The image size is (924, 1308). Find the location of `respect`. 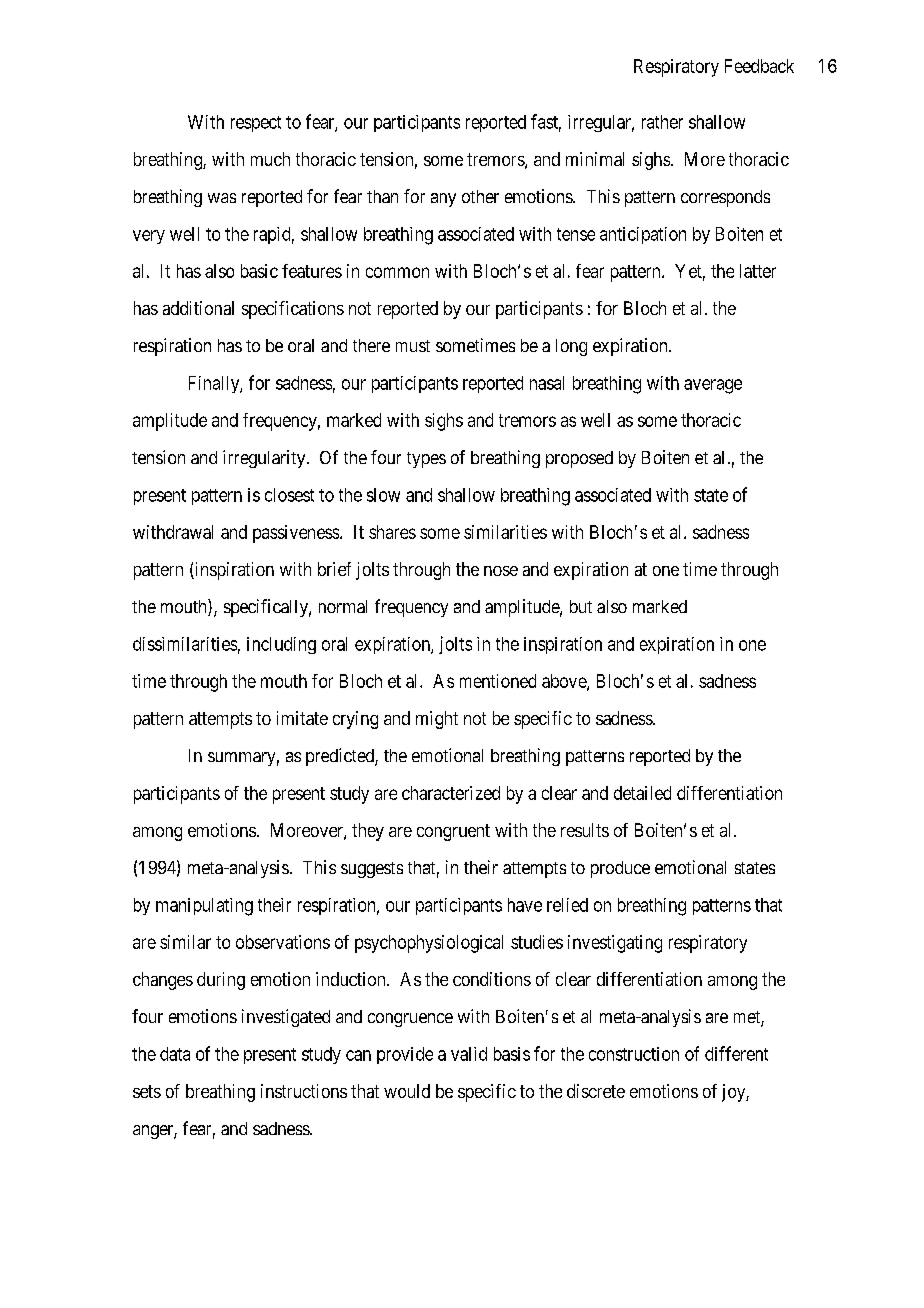

respect is located at coordinates (256, 124).
